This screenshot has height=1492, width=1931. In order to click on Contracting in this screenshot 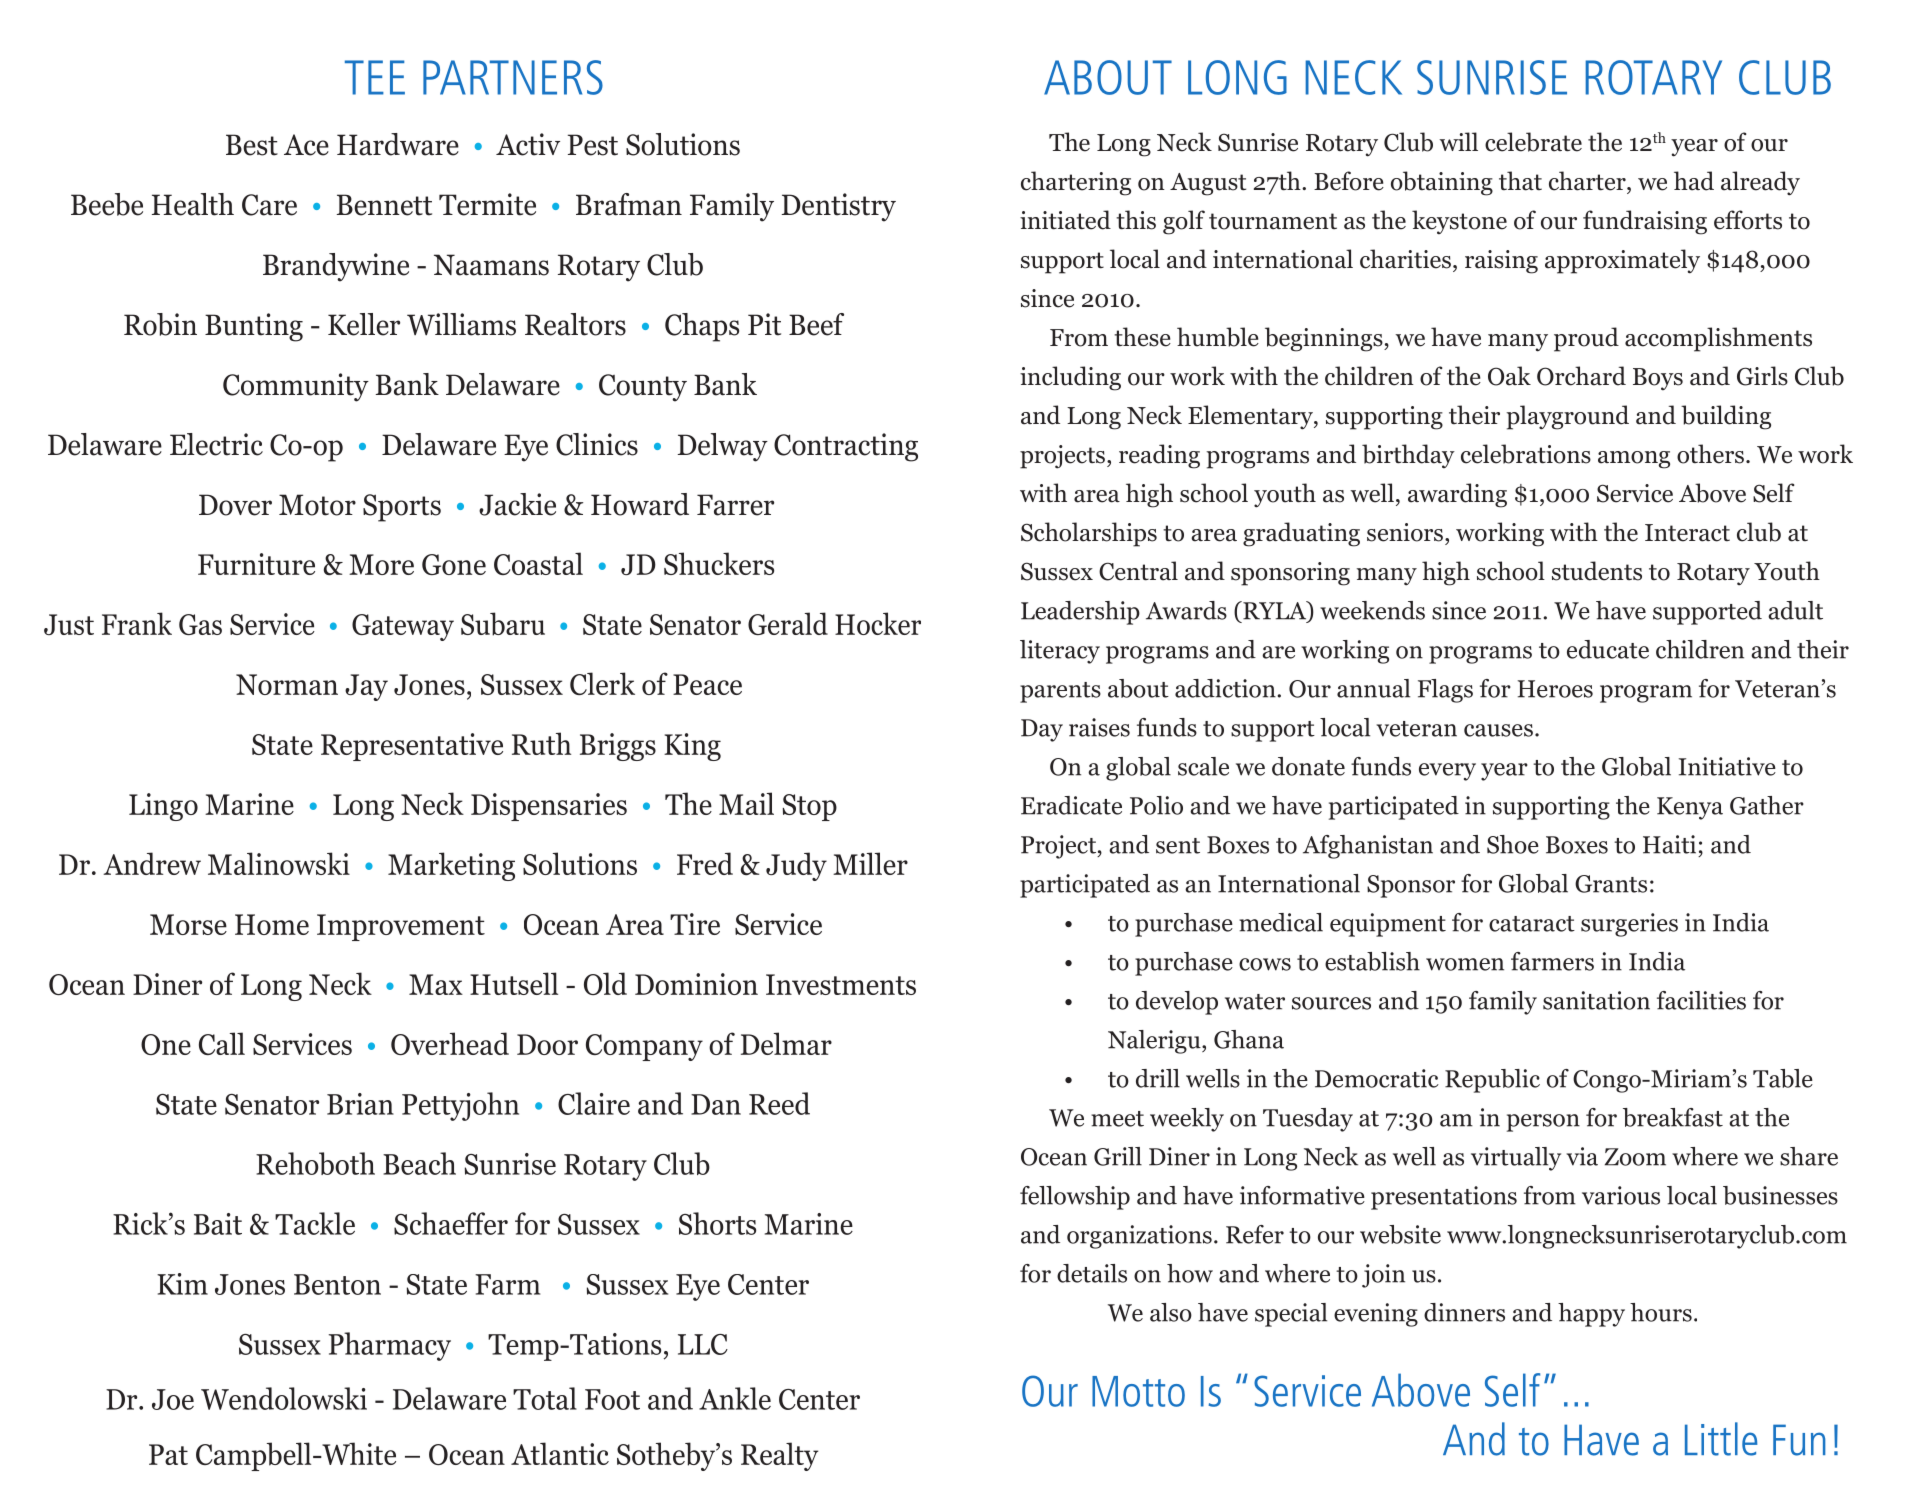, I will do `click(846, 447)`.
